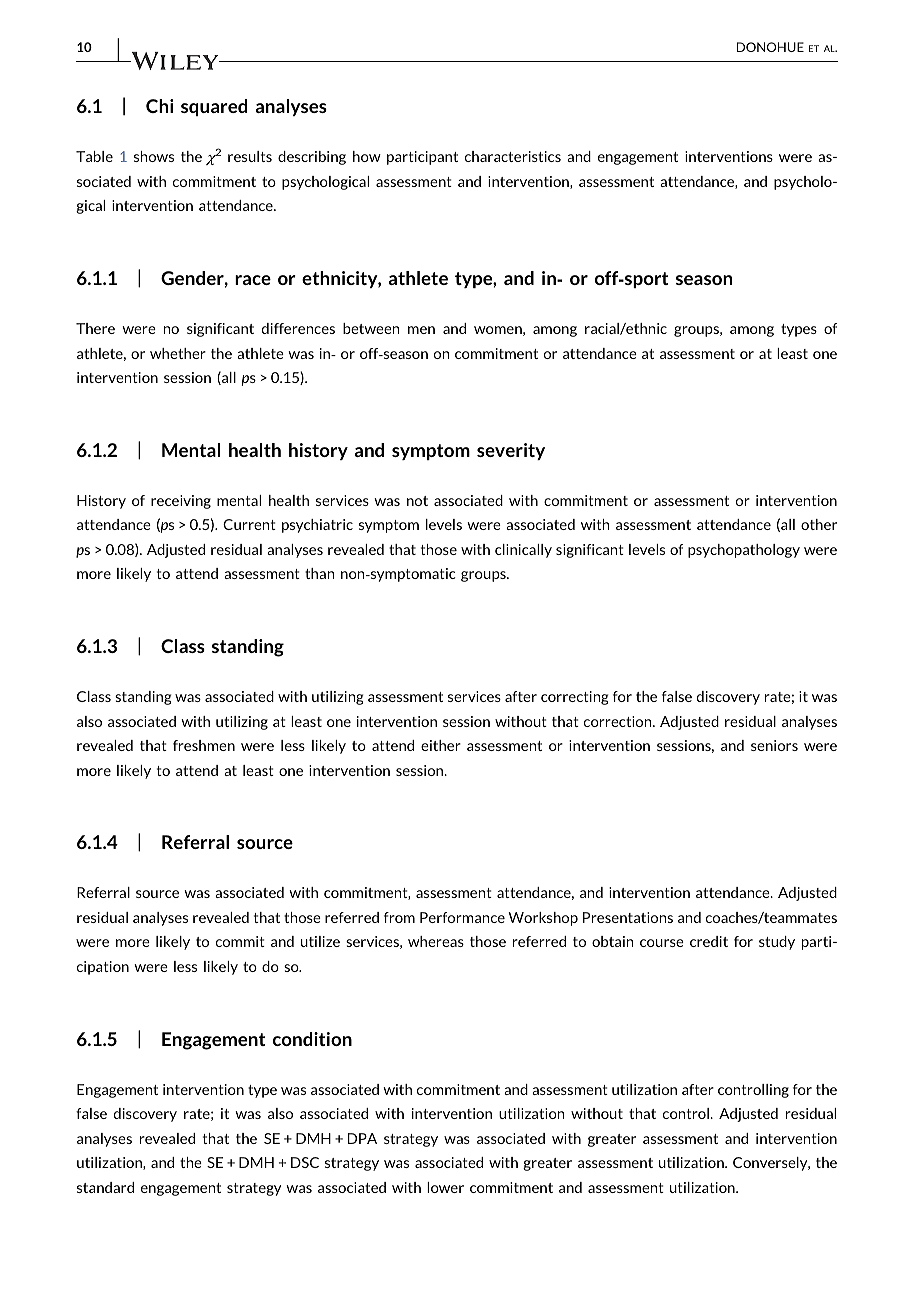 This page has width=914, height=1316. I want to click on lower, so click(445, 1187).
